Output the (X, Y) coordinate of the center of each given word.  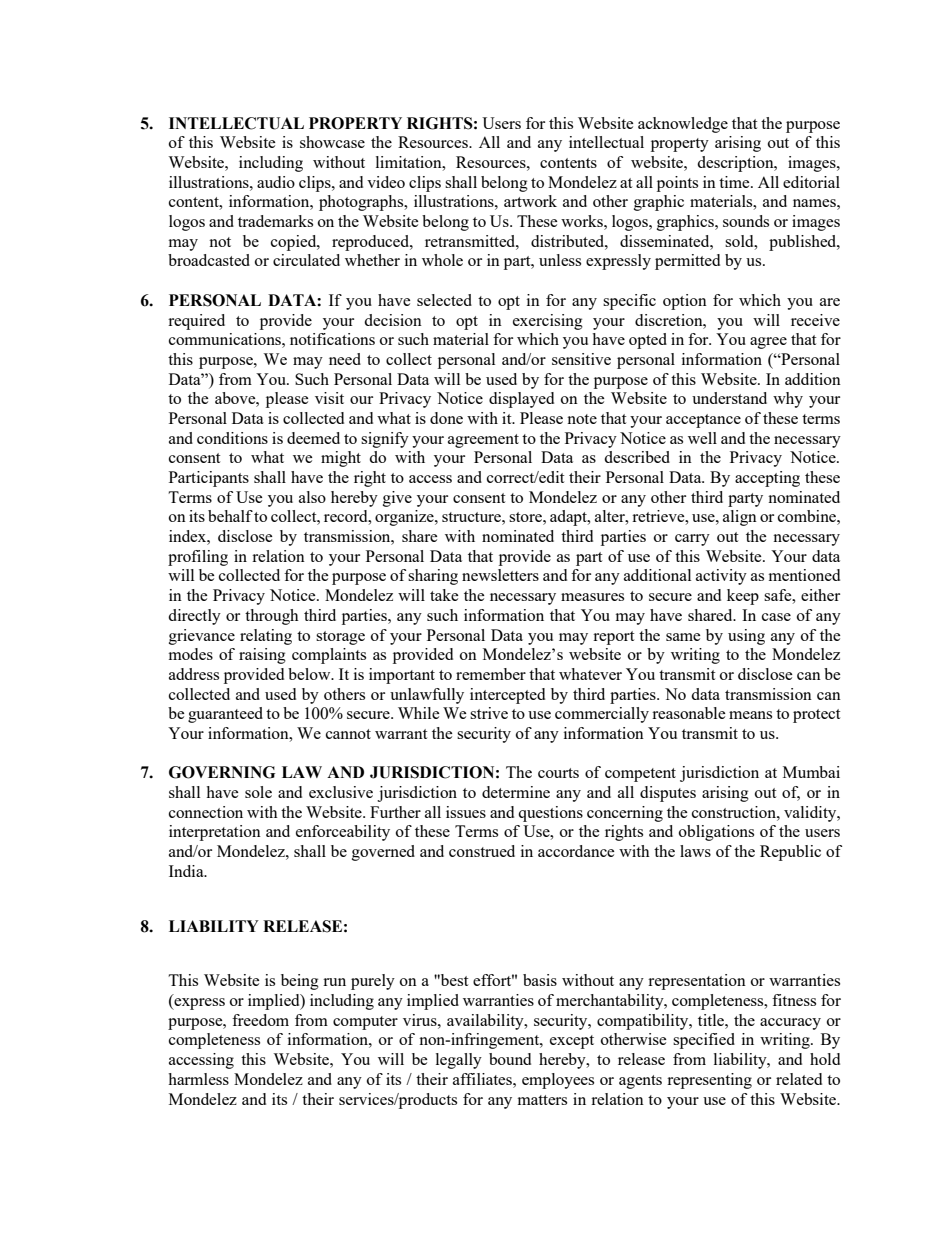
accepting (767, 479)
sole (258, 792)
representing (709, 1081)
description (736, 164)
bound (510, 1059)
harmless (198, 1079)
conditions (232, 438)
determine (516, 792)
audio (276, 182)
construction (735, 812)
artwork (530, 201)
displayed (521, 400)
